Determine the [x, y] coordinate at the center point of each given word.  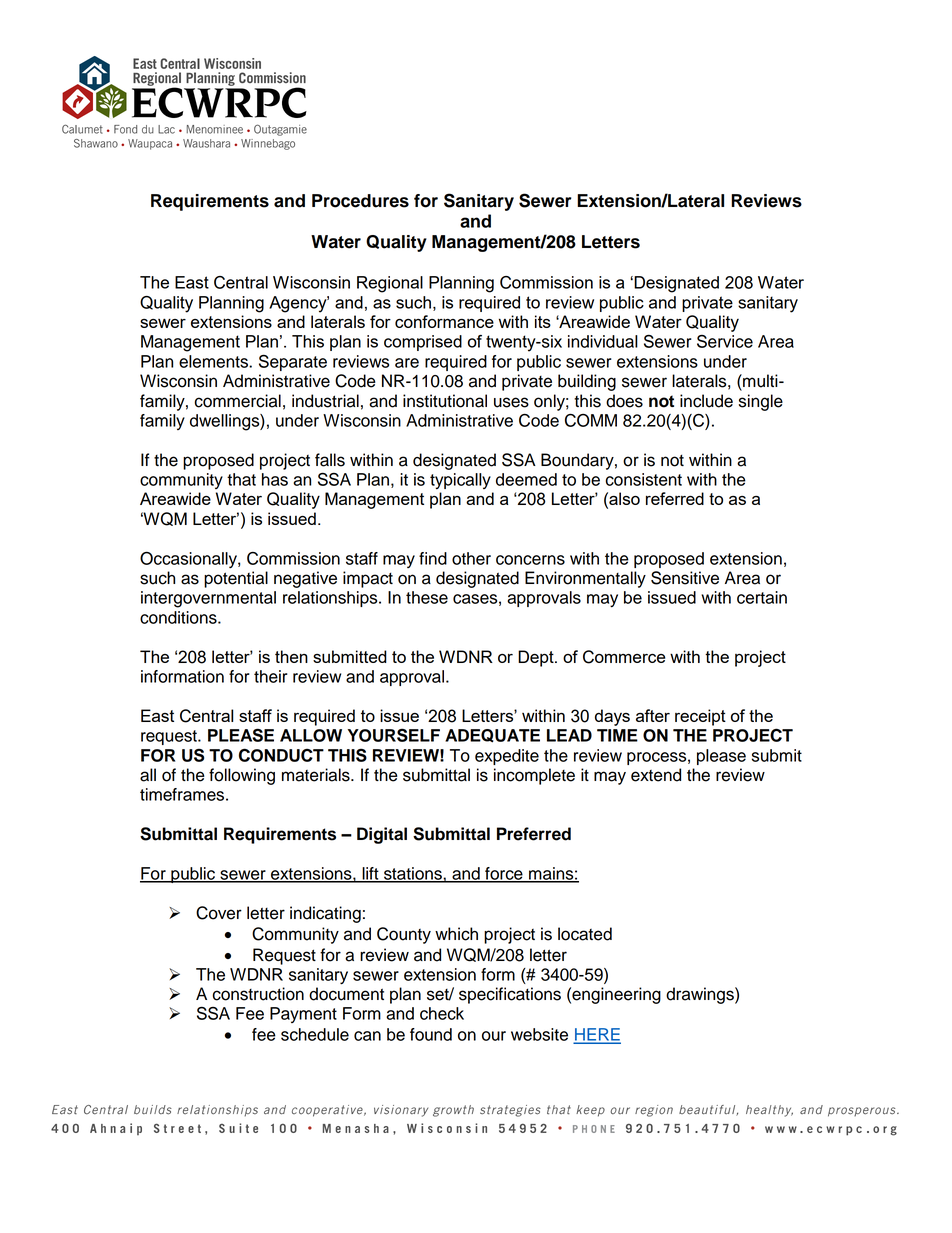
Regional [390, 284]
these [427, 597]
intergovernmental [208, 599]
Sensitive [685, 578]
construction [258, 994]
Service [725, 341]
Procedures [360, 201]
